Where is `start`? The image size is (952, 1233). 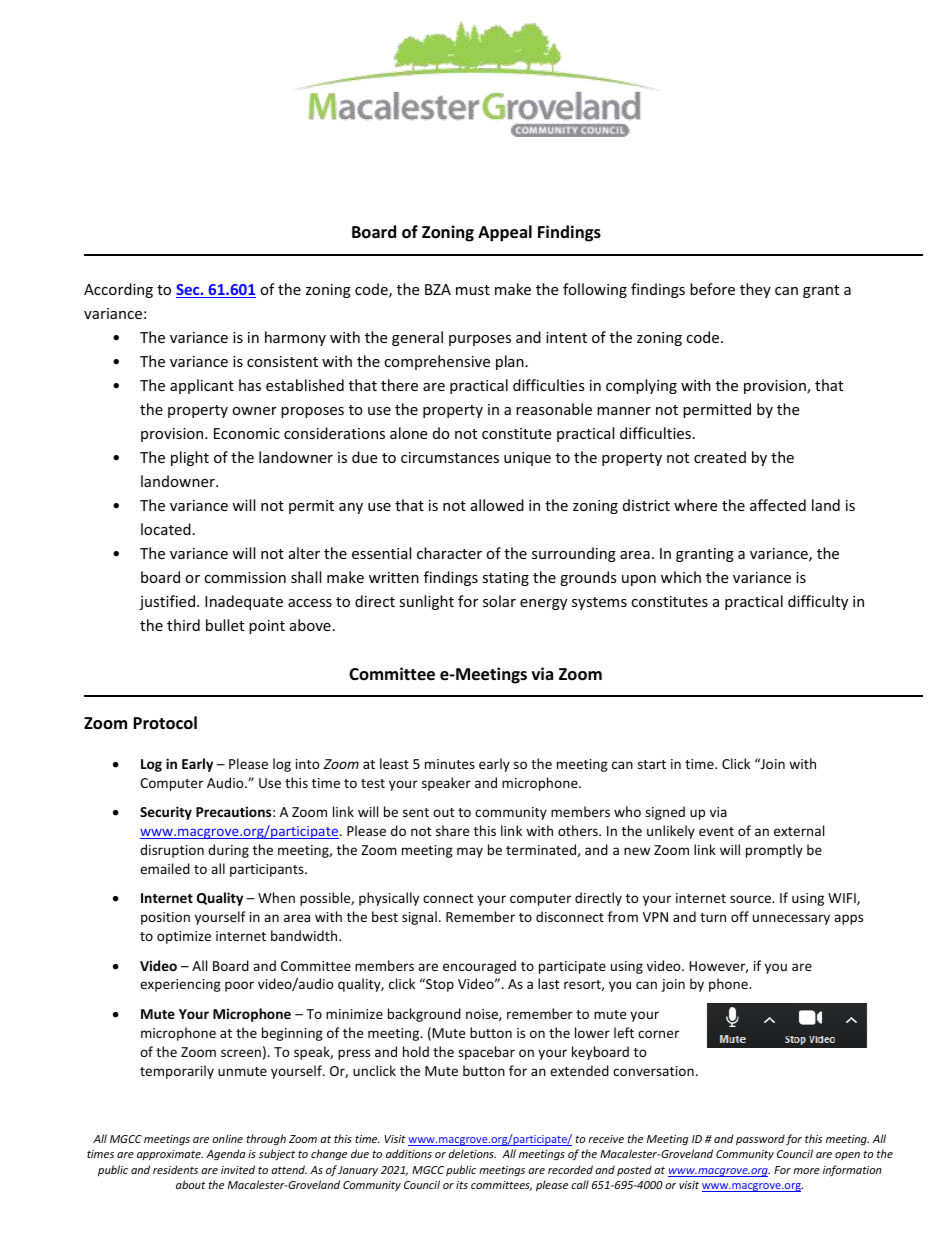
start is located at coordinates (652, 764).
